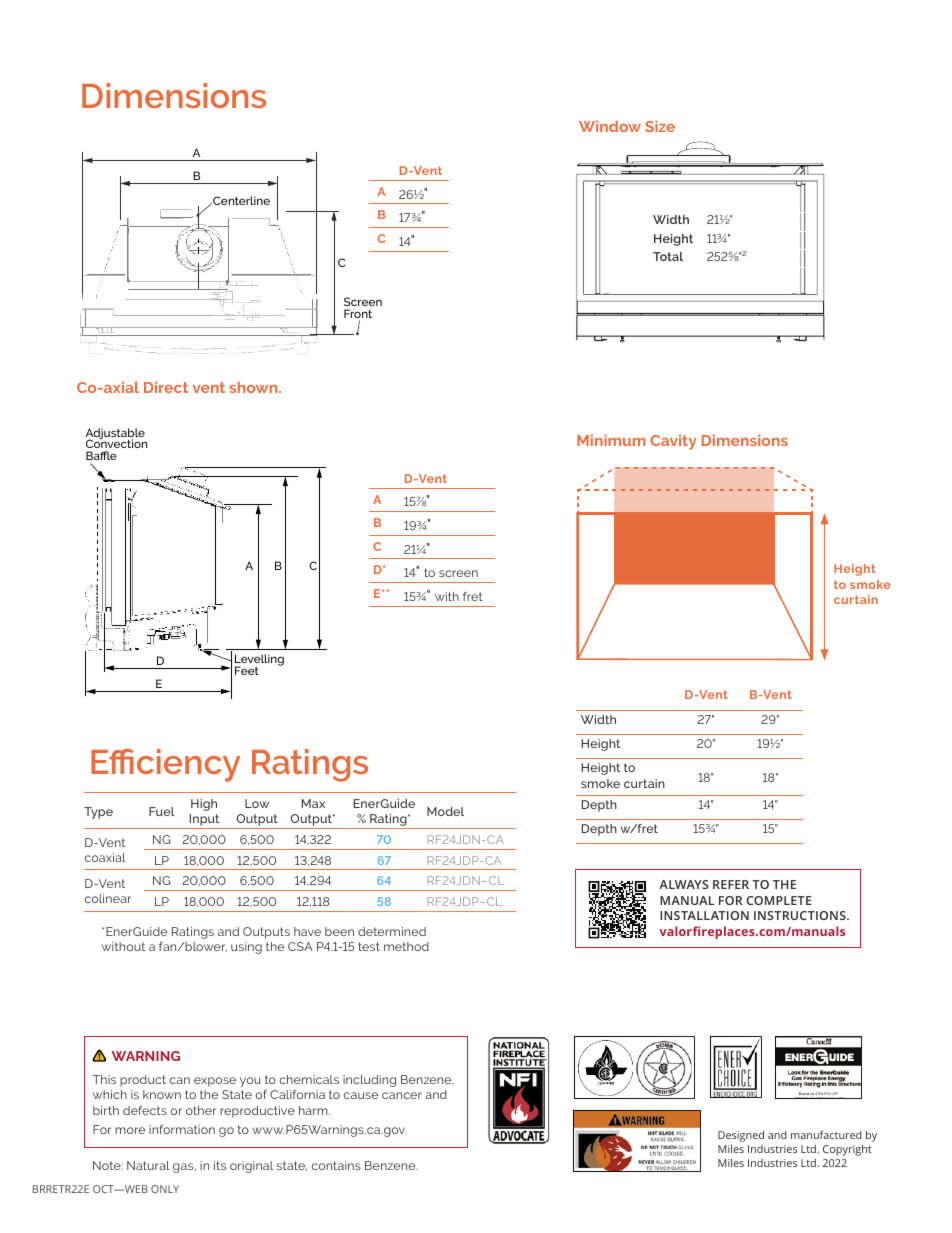  I want to click on gas, so click(184, 1168).
